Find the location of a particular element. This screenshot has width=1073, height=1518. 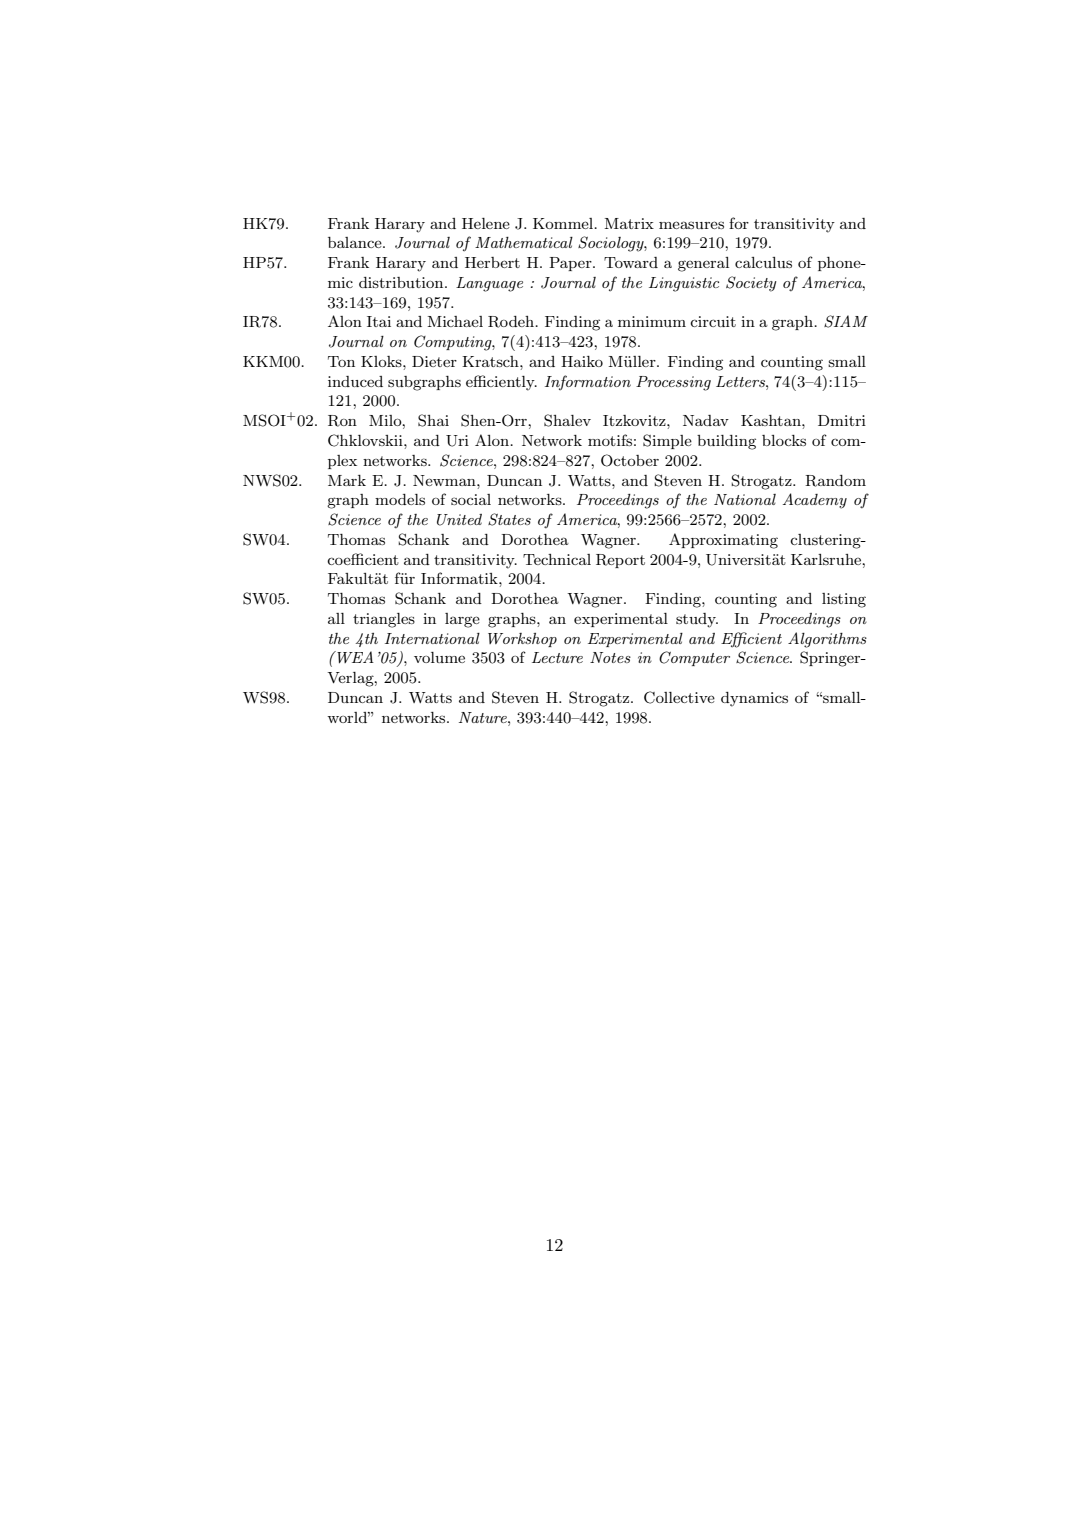

dynamics is located at coordinates (754, 699).
